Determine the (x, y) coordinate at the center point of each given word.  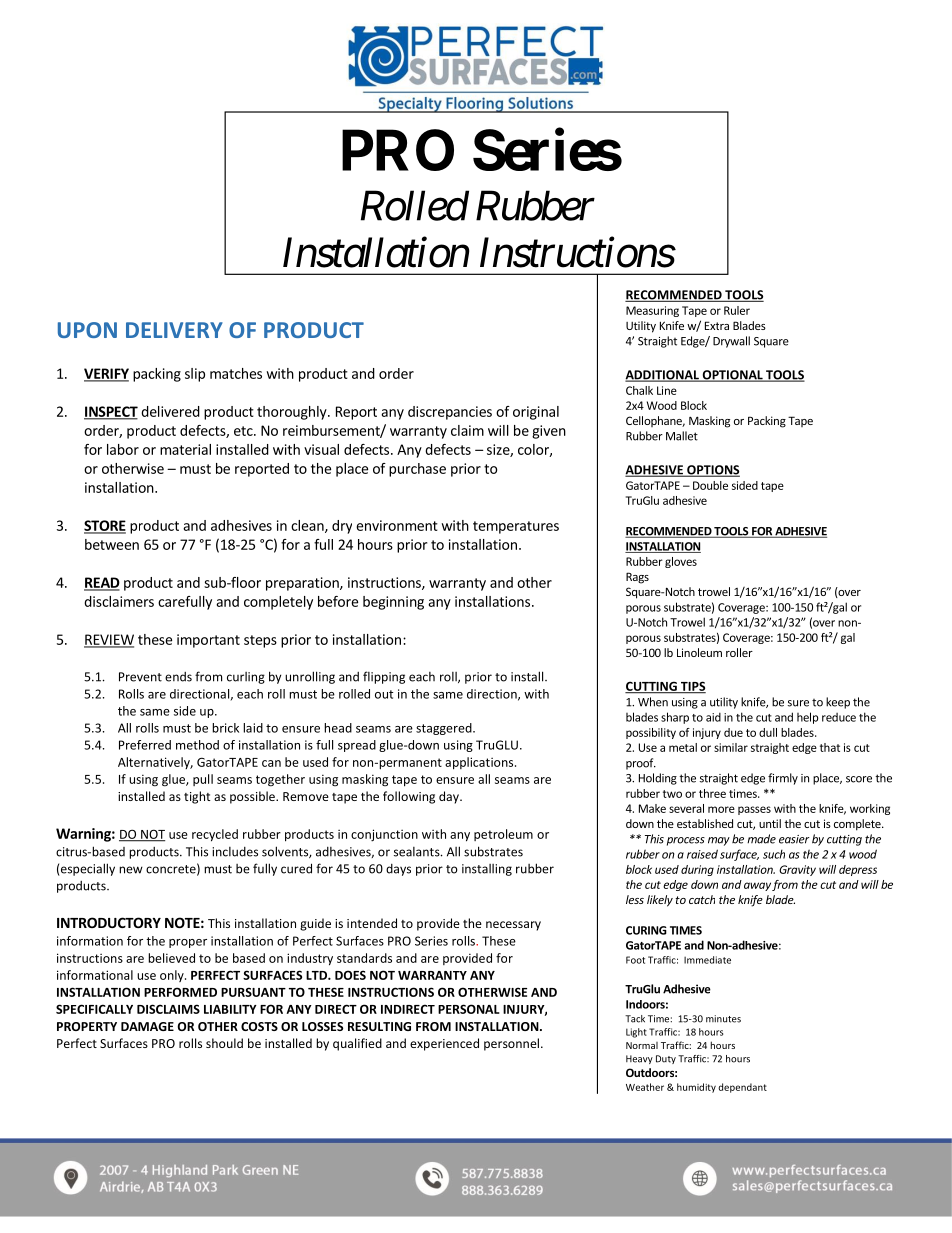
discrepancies (450, 413)
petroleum (503, 835)
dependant (742, 1088)
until (770, 823)
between (112, 544)
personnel (511, 1044)
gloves (681, 562)
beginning (393, 603)
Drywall (731, 342)
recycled (215, 835)
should (224, 1043)
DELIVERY (174, 330)
